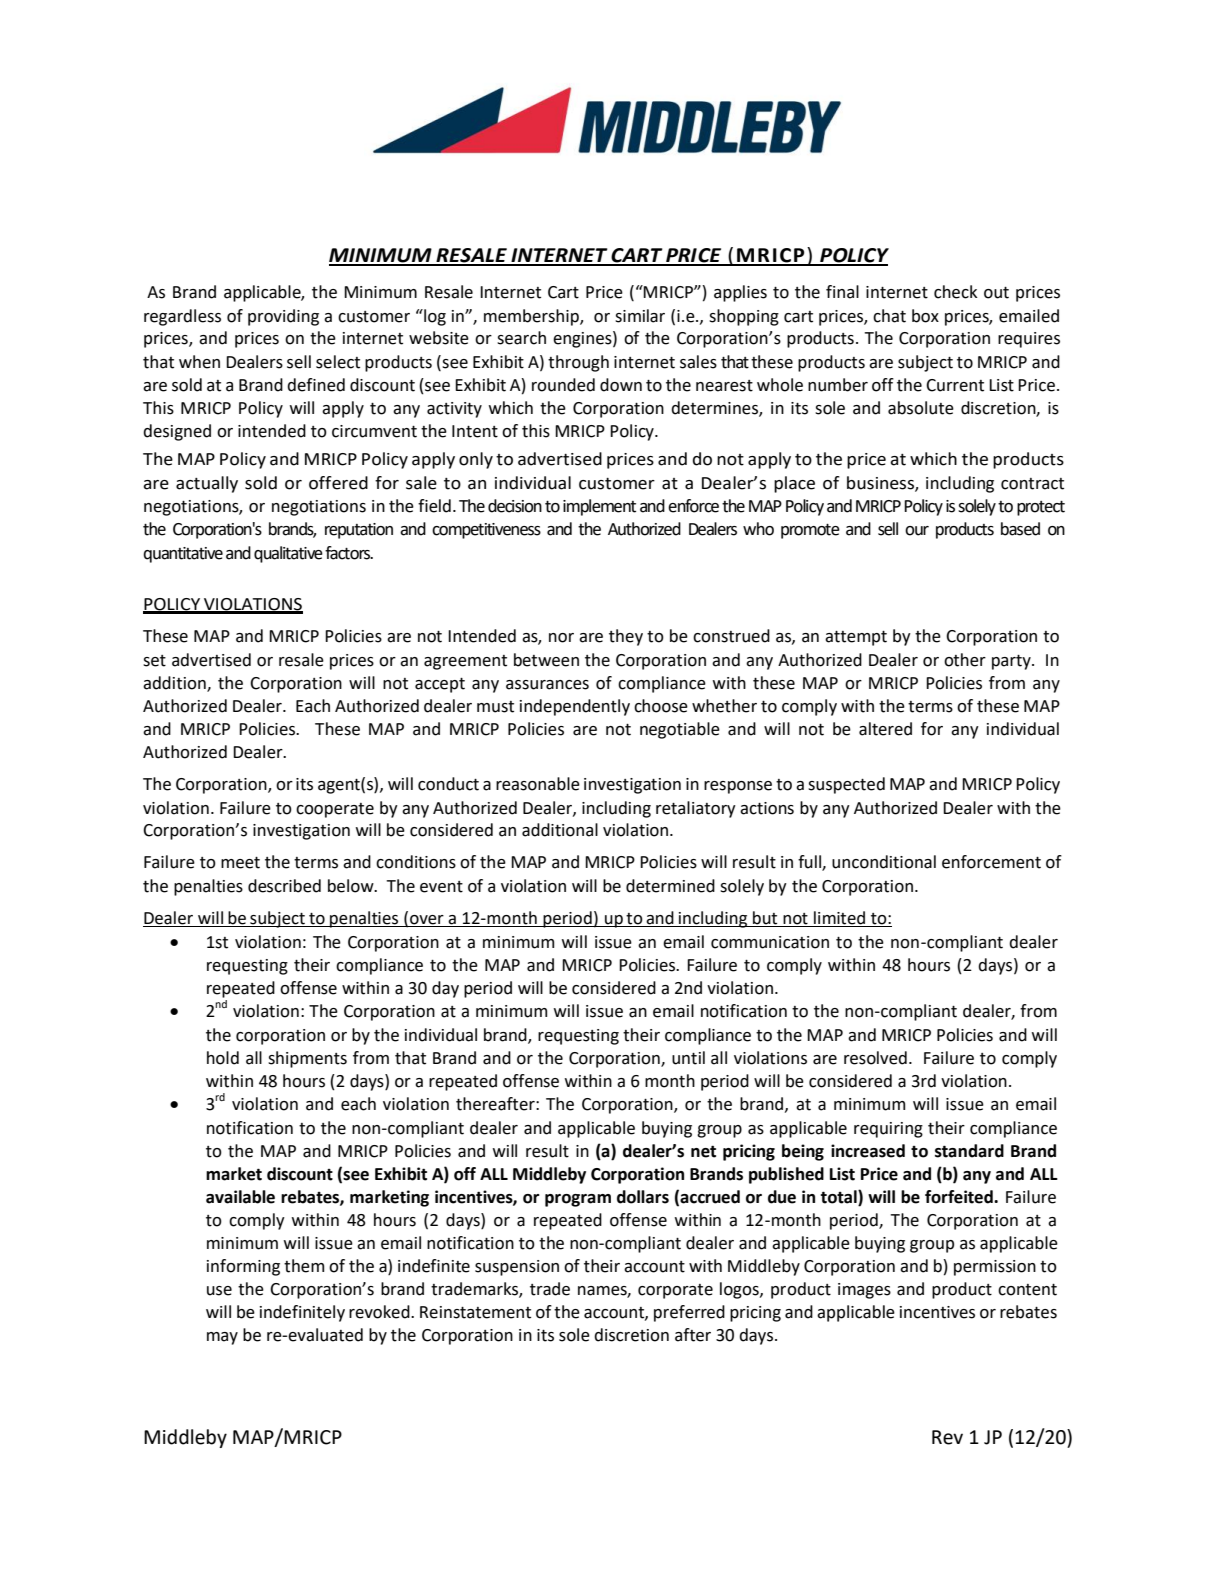 The width and height of the screenshot is (1216, 1574). What do you see at coordinates (925, 316) in the screenshot?
I see `box` at bounding box center [925, 316].
